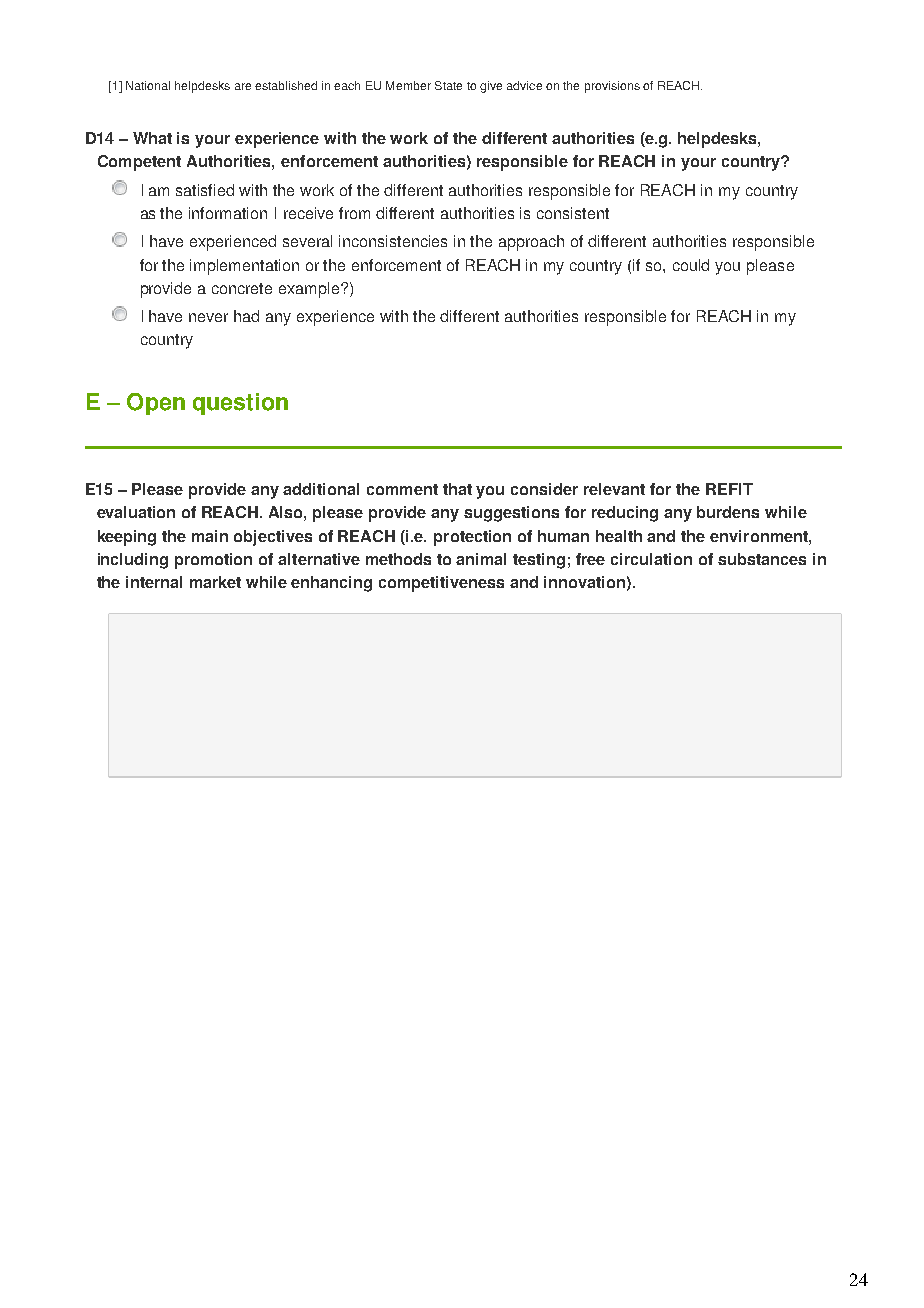 This page has height=1308, width=924. Describe the element at coordinates (691, 265) in the page. I see `could` at that location.
